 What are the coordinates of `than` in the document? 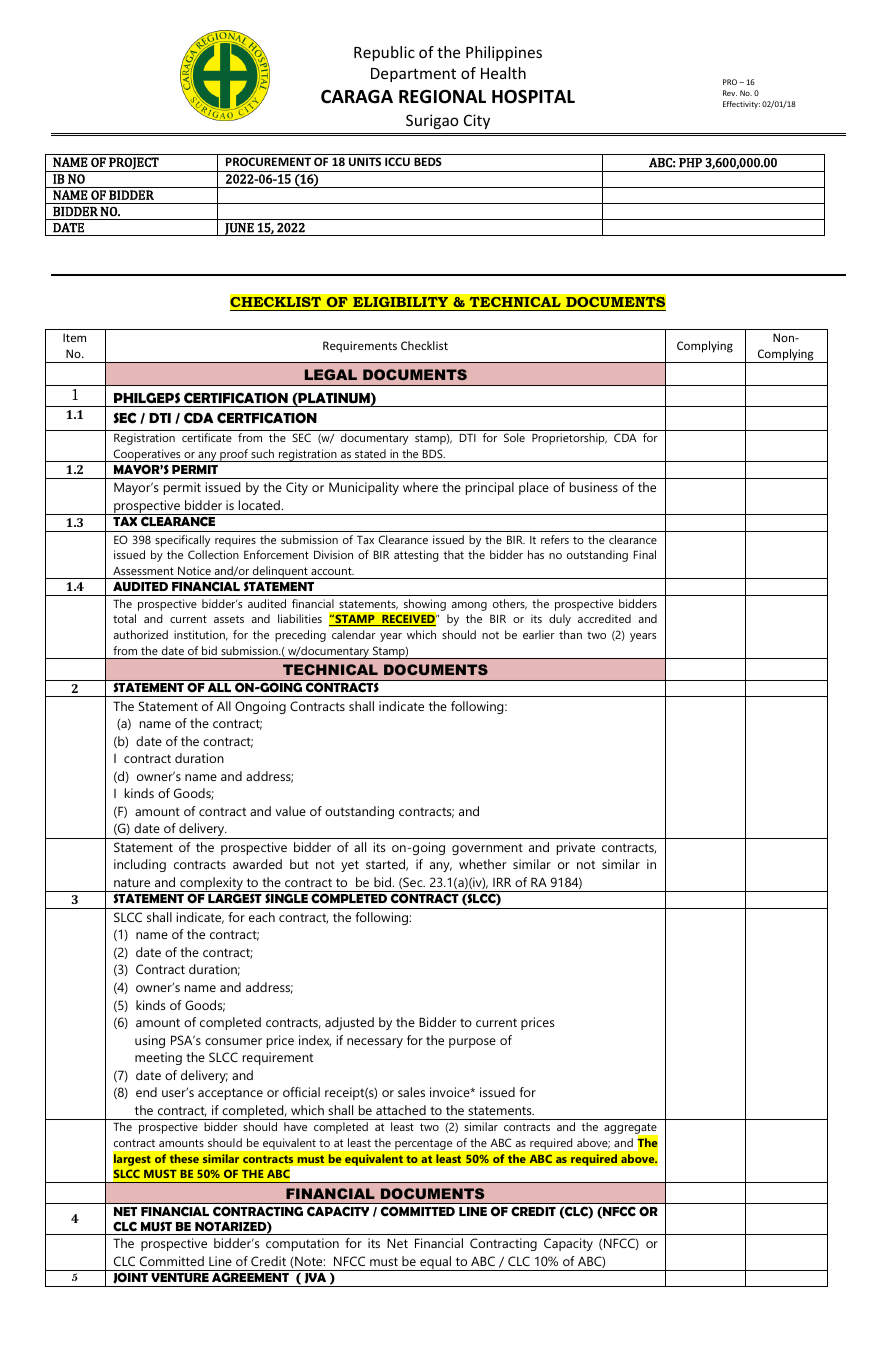 It's located at (570, 634).
